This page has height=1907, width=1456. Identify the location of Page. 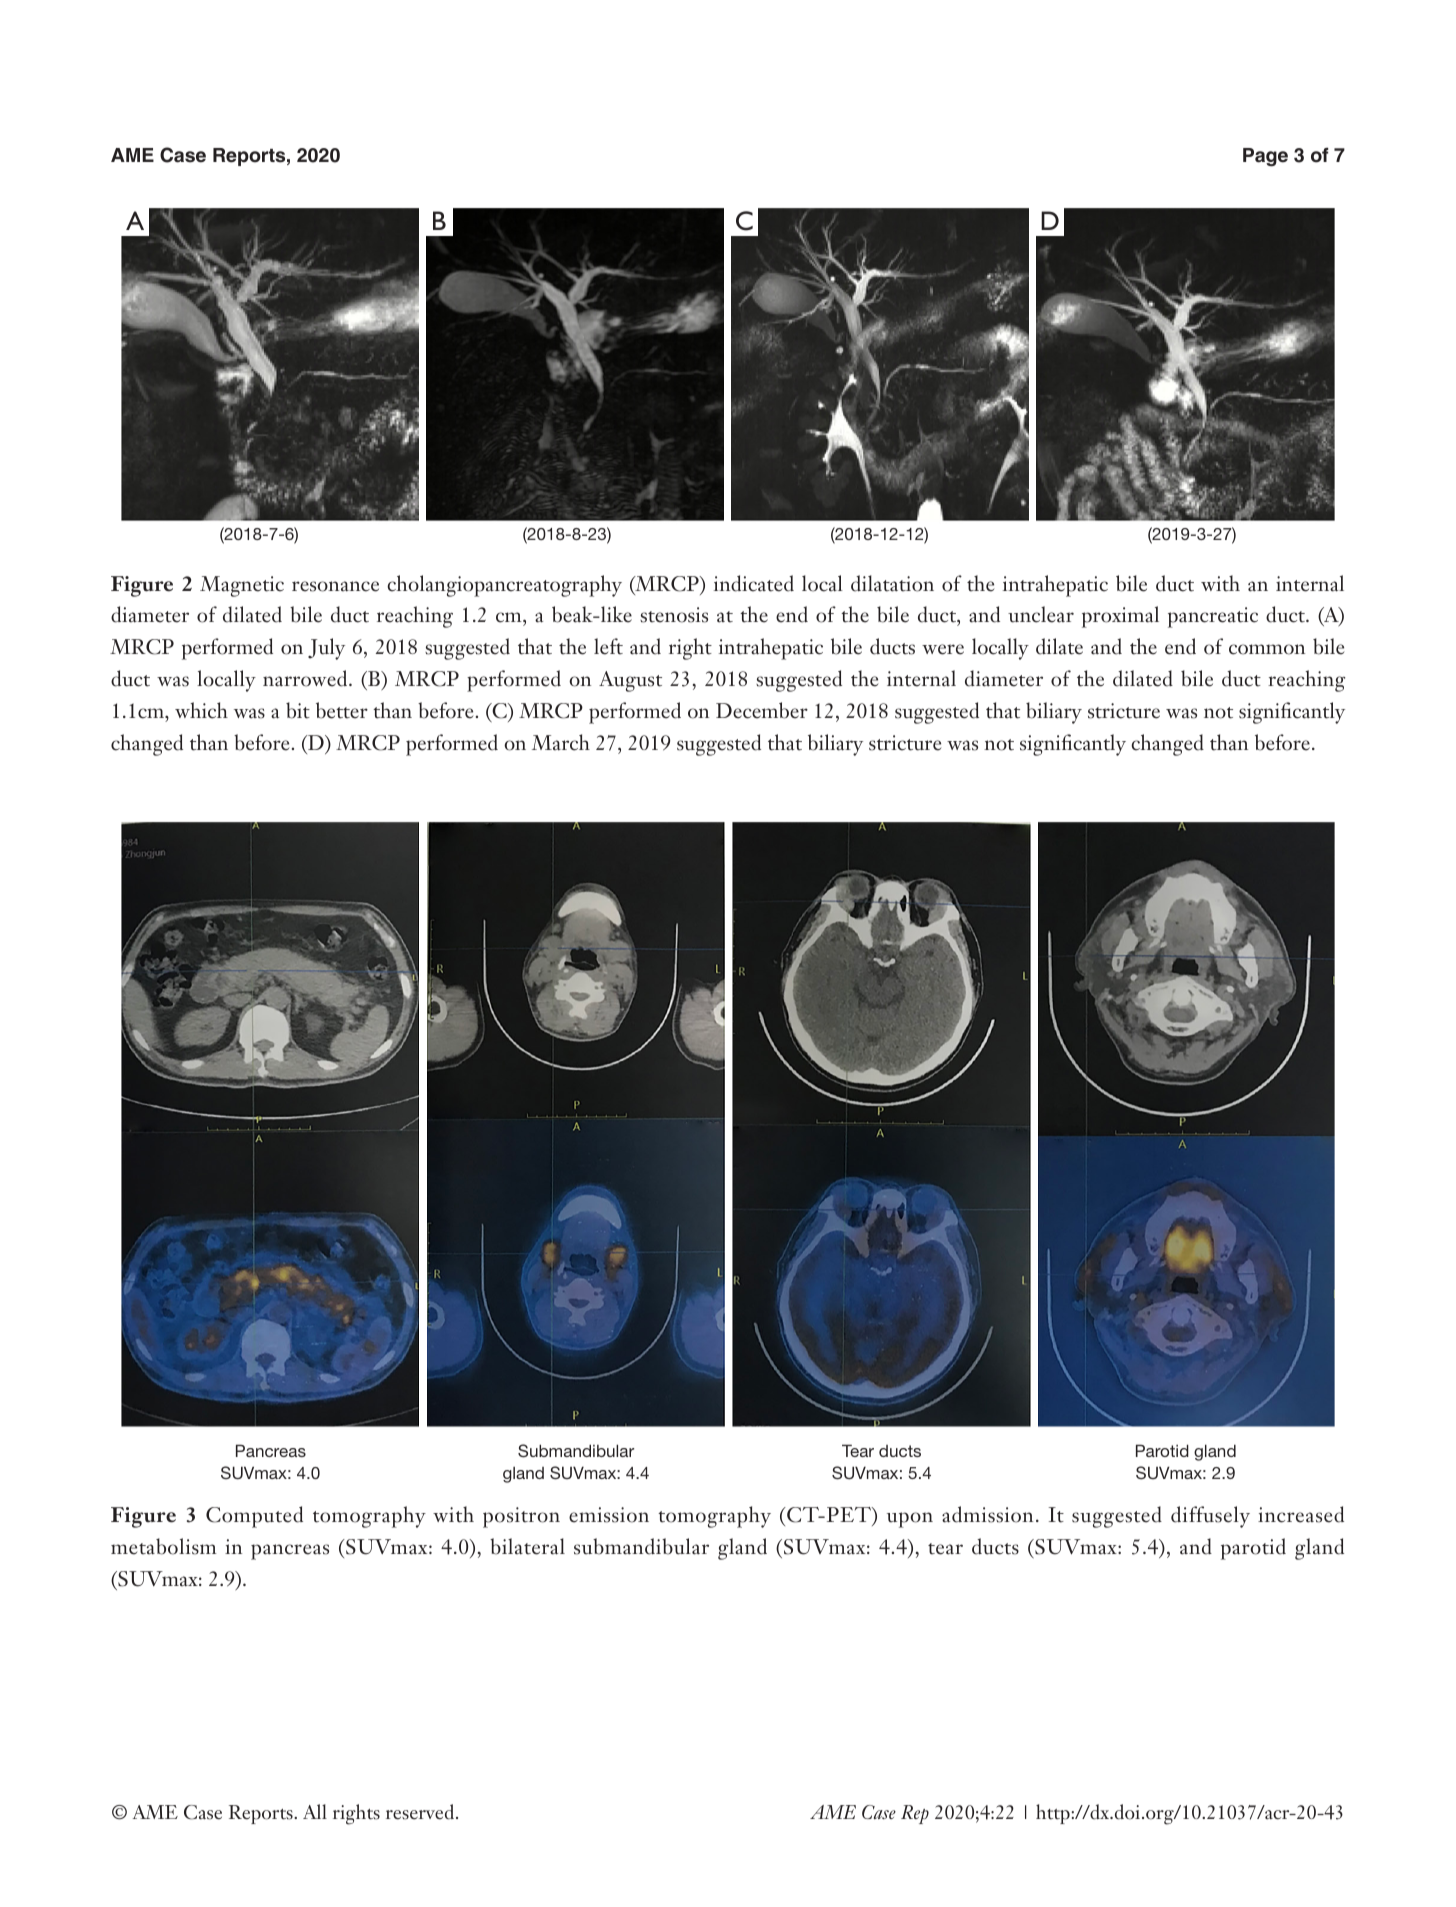
(1265, 157).
